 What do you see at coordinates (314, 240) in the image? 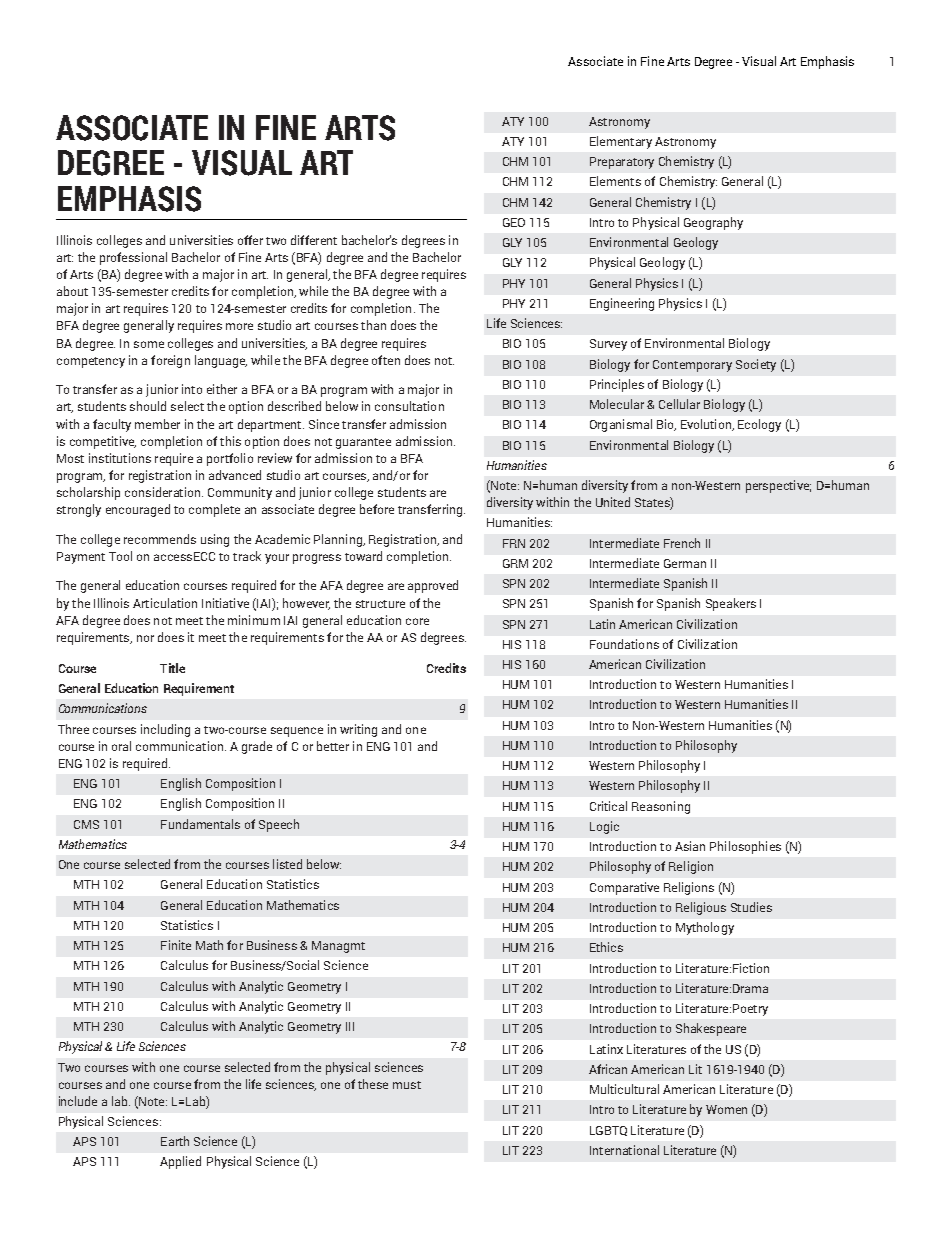
I see `different` at bounding box center [314, 240].
